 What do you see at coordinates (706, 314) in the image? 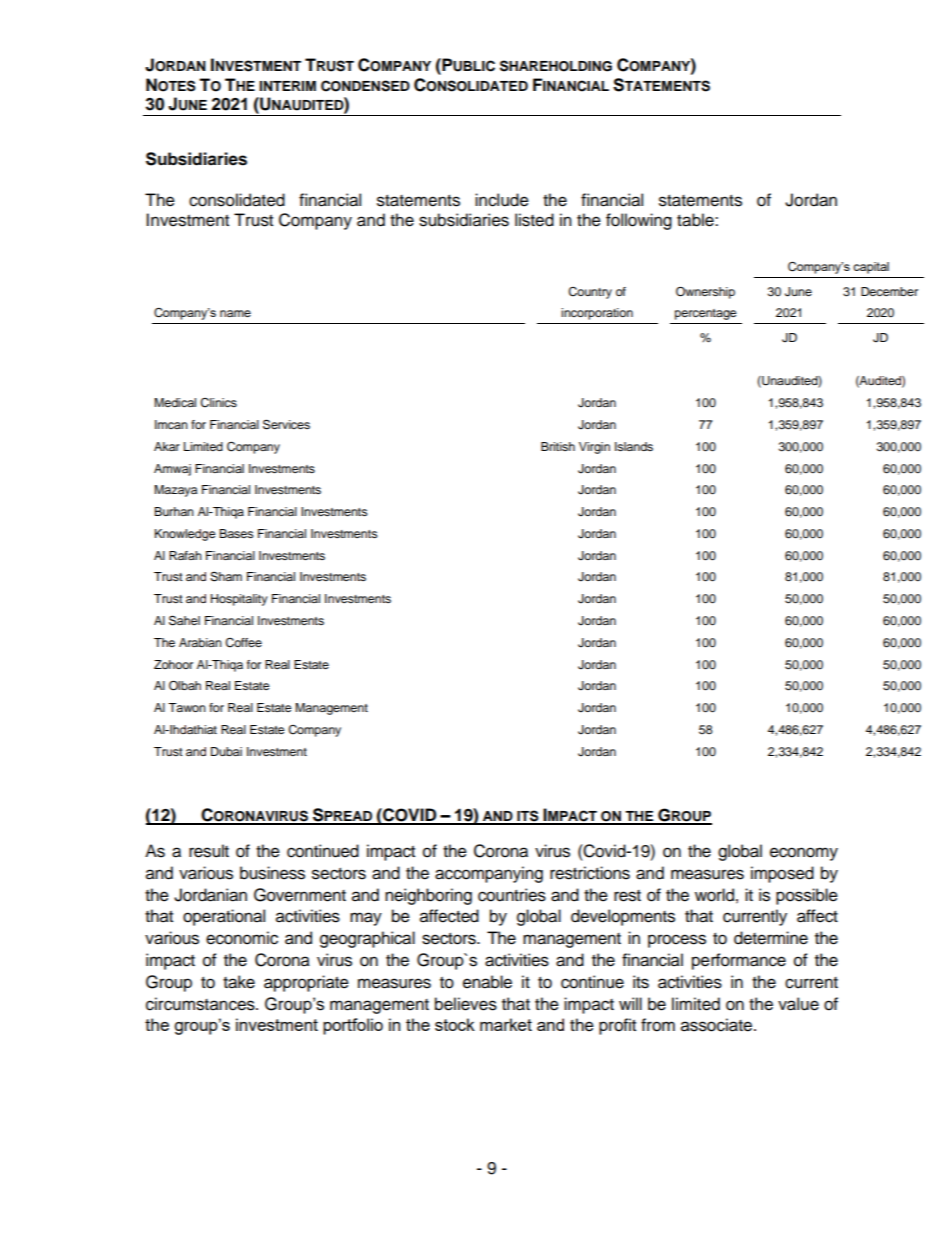
I see `percentage` at bounding box center [706, 314].
